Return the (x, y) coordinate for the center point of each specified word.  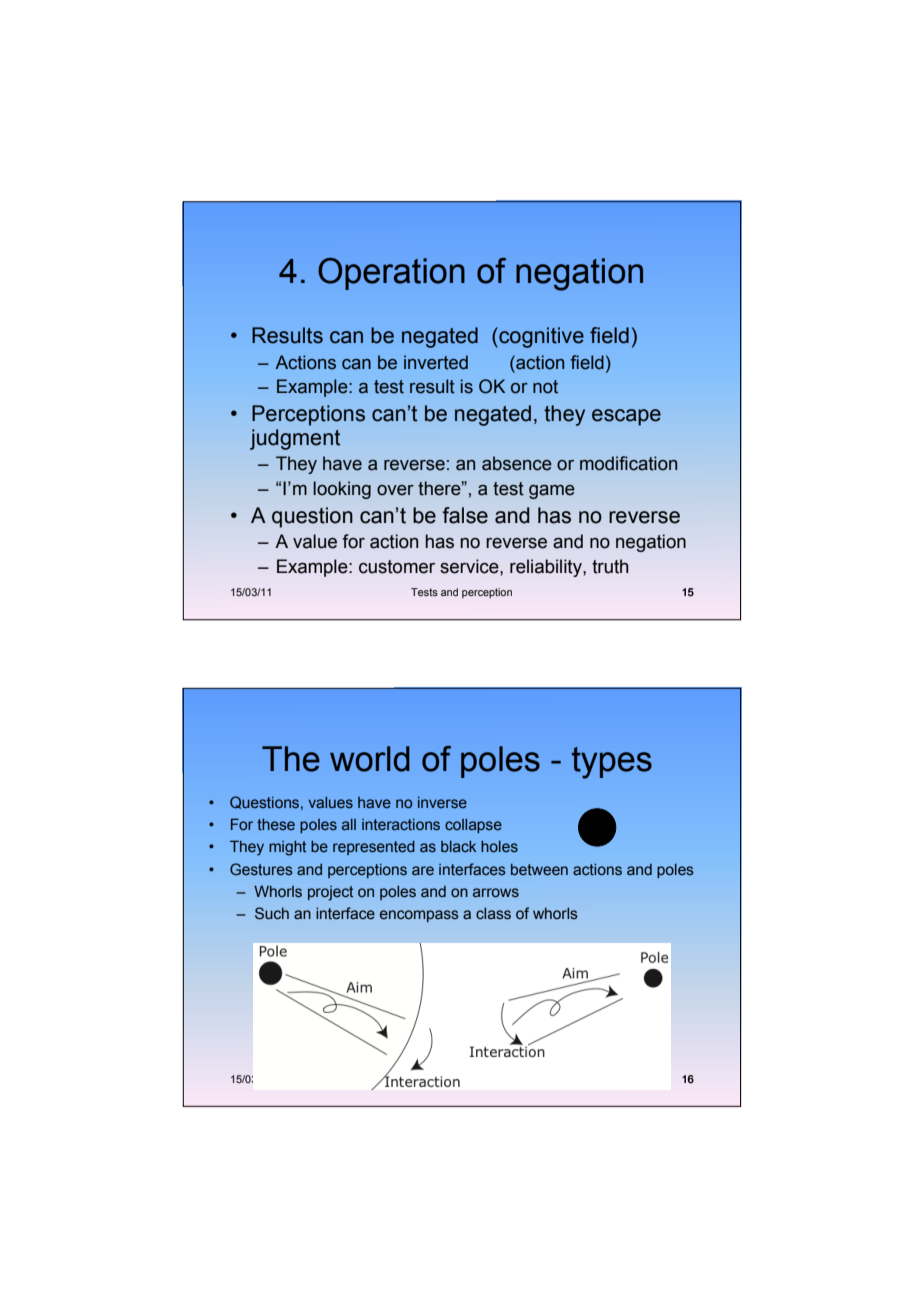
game (552, 492)
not (545, 387)
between (539, 869)
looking (342, 490)
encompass (419, 916)
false (465, 515)
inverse (442, 802)
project (330, 893)
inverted (436, 362)
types (612, 763)
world (370, 759)
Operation (391, 274)
